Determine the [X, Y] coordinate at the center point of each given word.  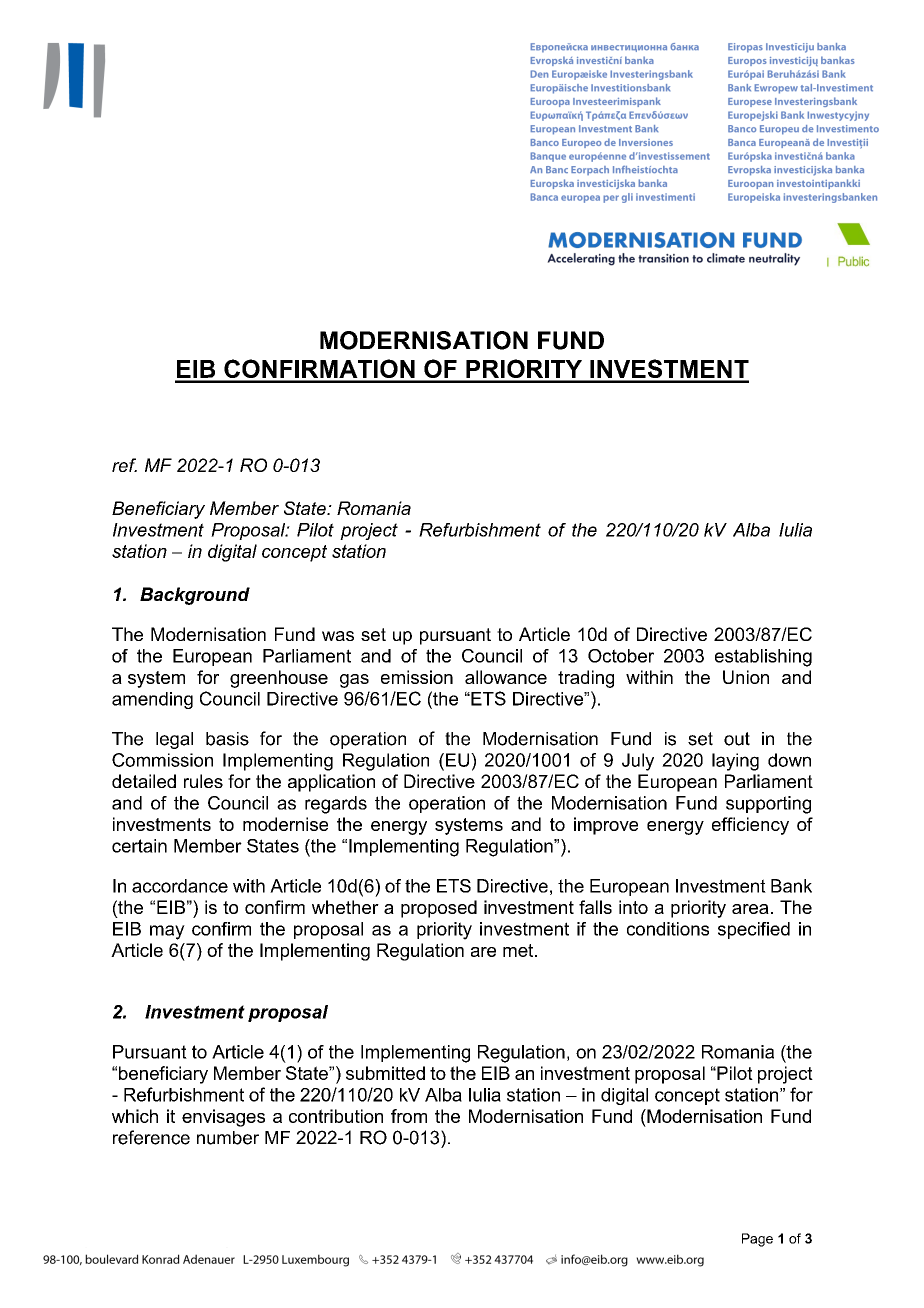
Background [195, 596]
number [228, 1138]
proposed [439, 909]
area [750, 909]
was [338, 636]
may [167, 932]
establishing [763, 658]
